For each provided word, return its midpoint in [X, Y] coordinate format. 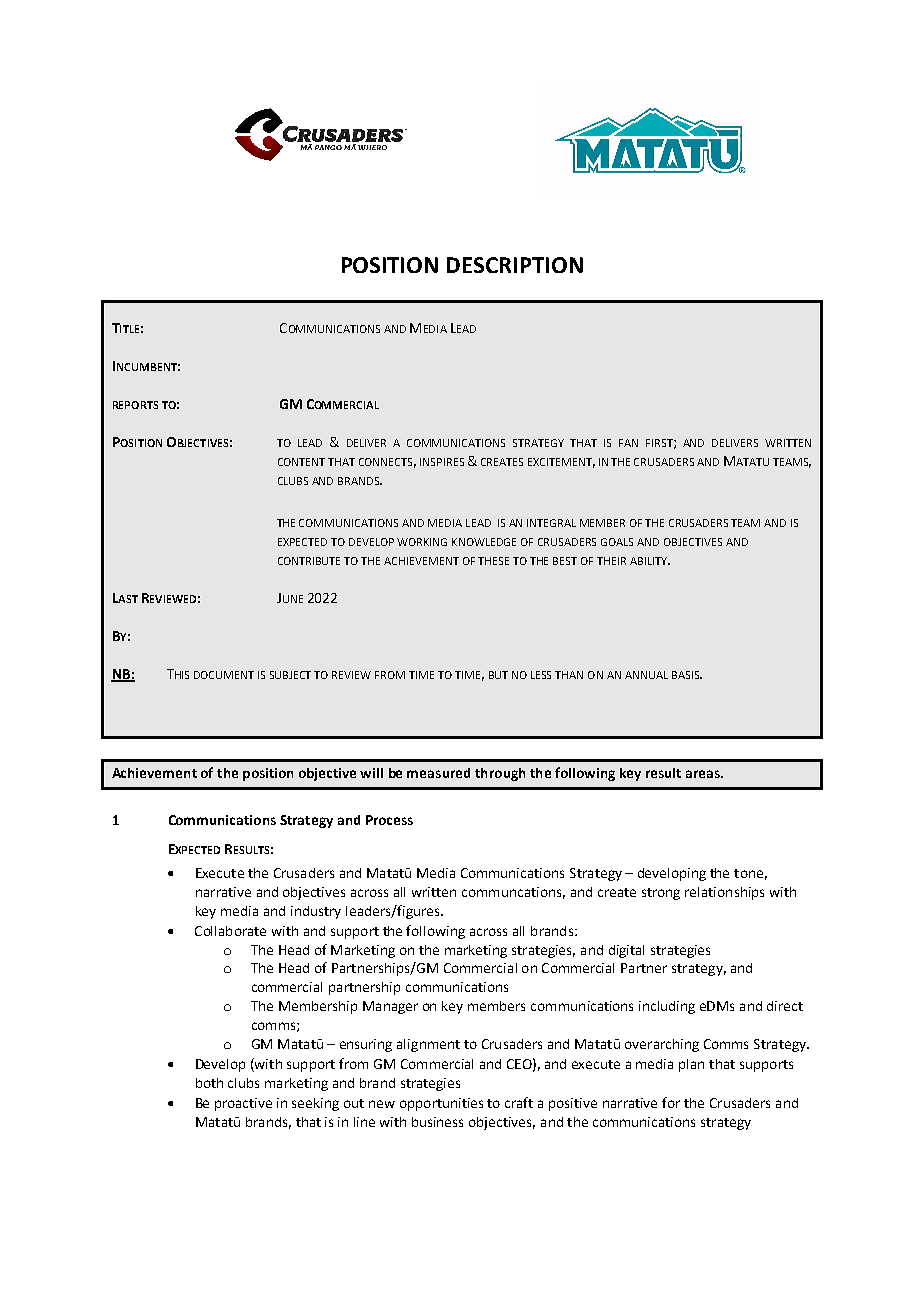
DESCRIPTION [515, 265]
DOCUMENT [224, 675]
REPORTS [135, 405]
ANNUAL [646, 675]
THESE [493, 561]
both [209, 1083]
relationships [724, 893]
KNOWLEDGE [484, 542]
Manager [390, 1007]
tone [748, 873]
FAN [628, 443]
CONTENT [301, 462]
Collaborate [230, 931]
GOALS [617, 542]
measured [438, 773]
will [371, 773]
